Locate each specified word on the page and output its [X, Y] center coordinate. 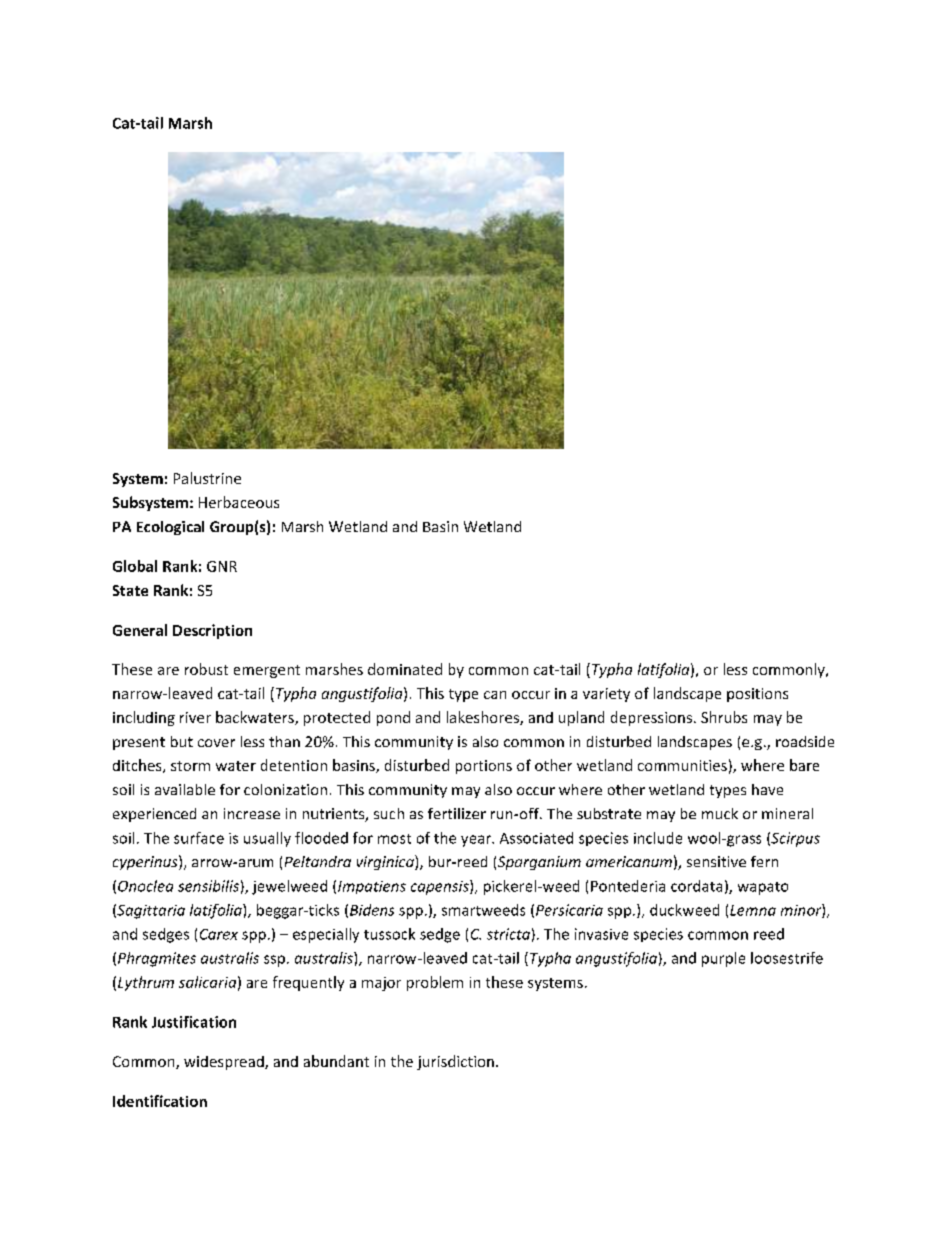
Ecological [170, 528]
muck [720, 813]
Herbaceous [239, 502]
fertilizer [457, 813]
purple [723, 959]
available [185, 789]
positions [757, 695]
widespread [225, 1063]
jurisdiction [455, 1062]
